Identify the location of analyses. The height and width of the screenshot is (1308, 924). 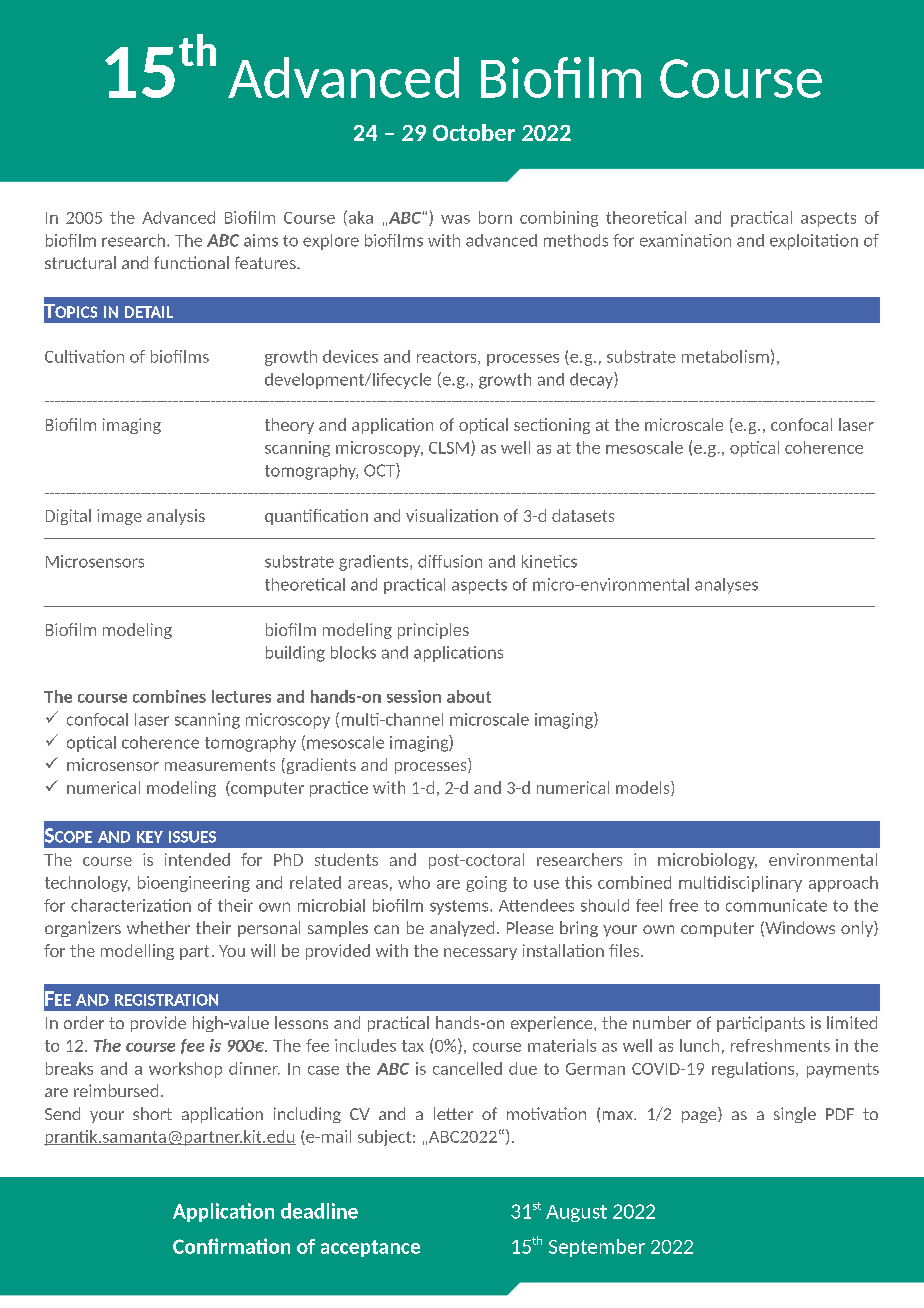
(726, 586).
